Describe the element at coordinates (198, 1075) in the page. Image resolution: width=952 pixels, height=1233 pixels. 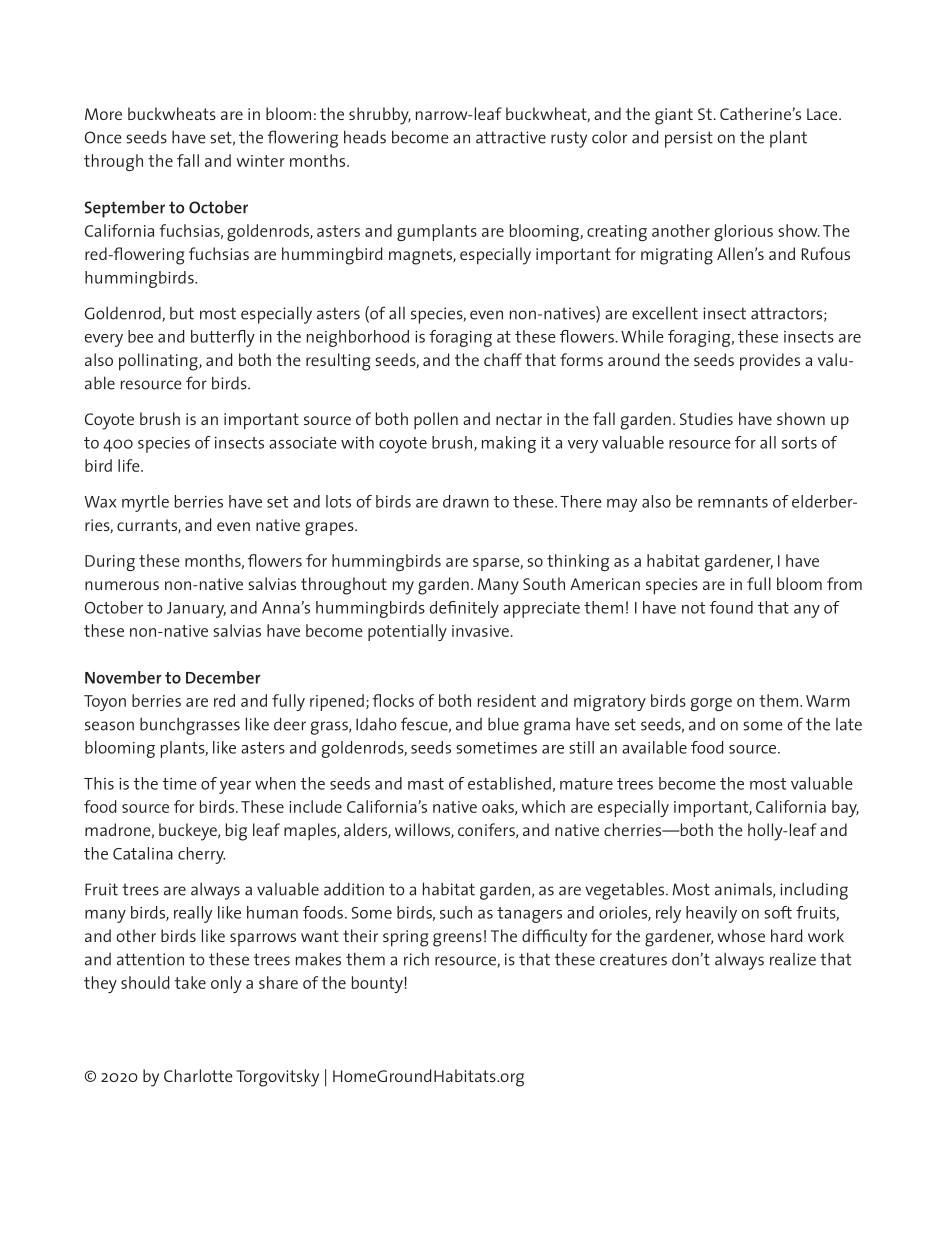
I see `Charlotte` at that location.
